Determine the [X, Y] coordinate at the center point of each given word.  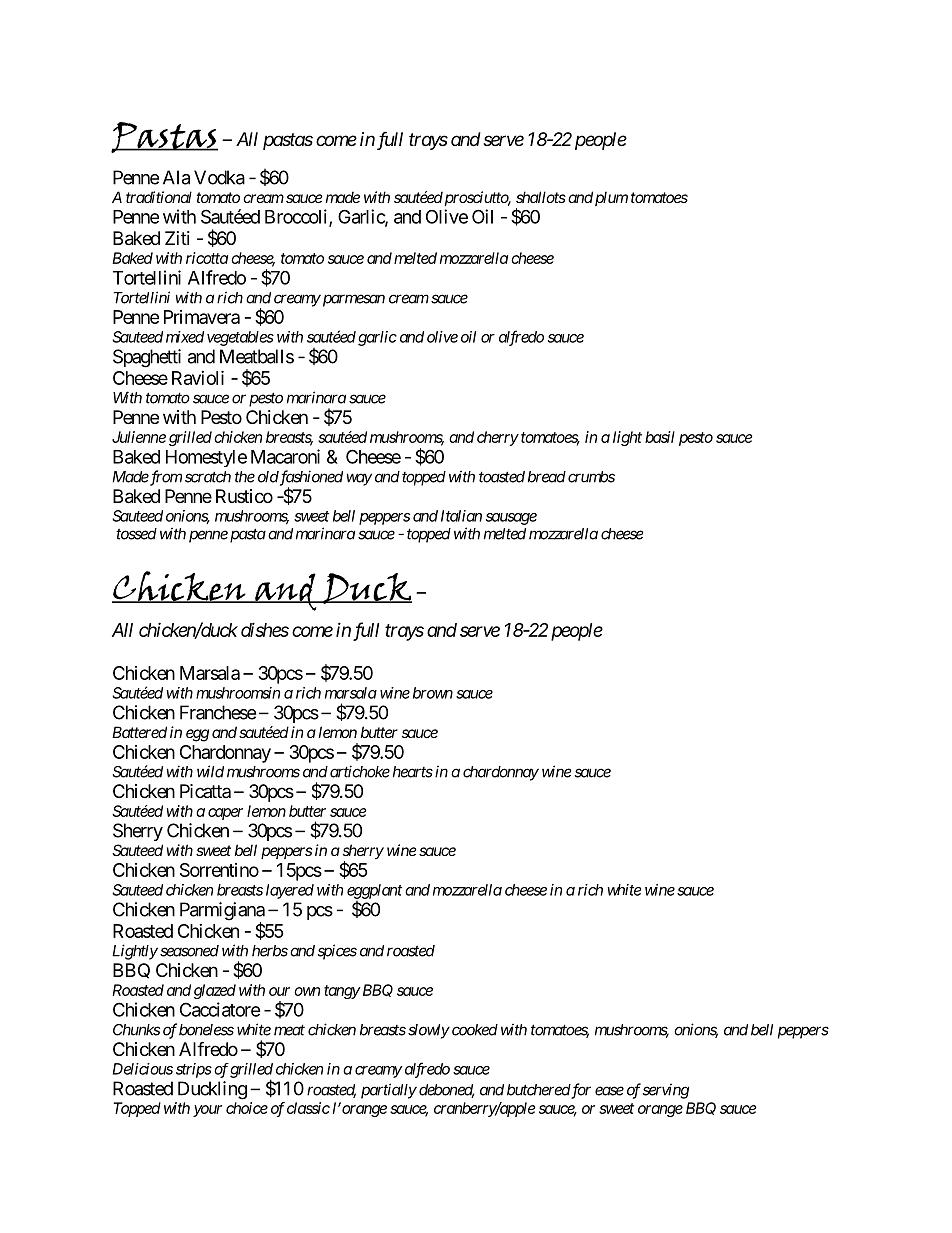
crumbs [591, 477]
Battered [139, 732]
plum [611, 198]
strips [194, 1070]
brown [433, 693]
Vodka [219, 177]
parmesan [352, 300]
